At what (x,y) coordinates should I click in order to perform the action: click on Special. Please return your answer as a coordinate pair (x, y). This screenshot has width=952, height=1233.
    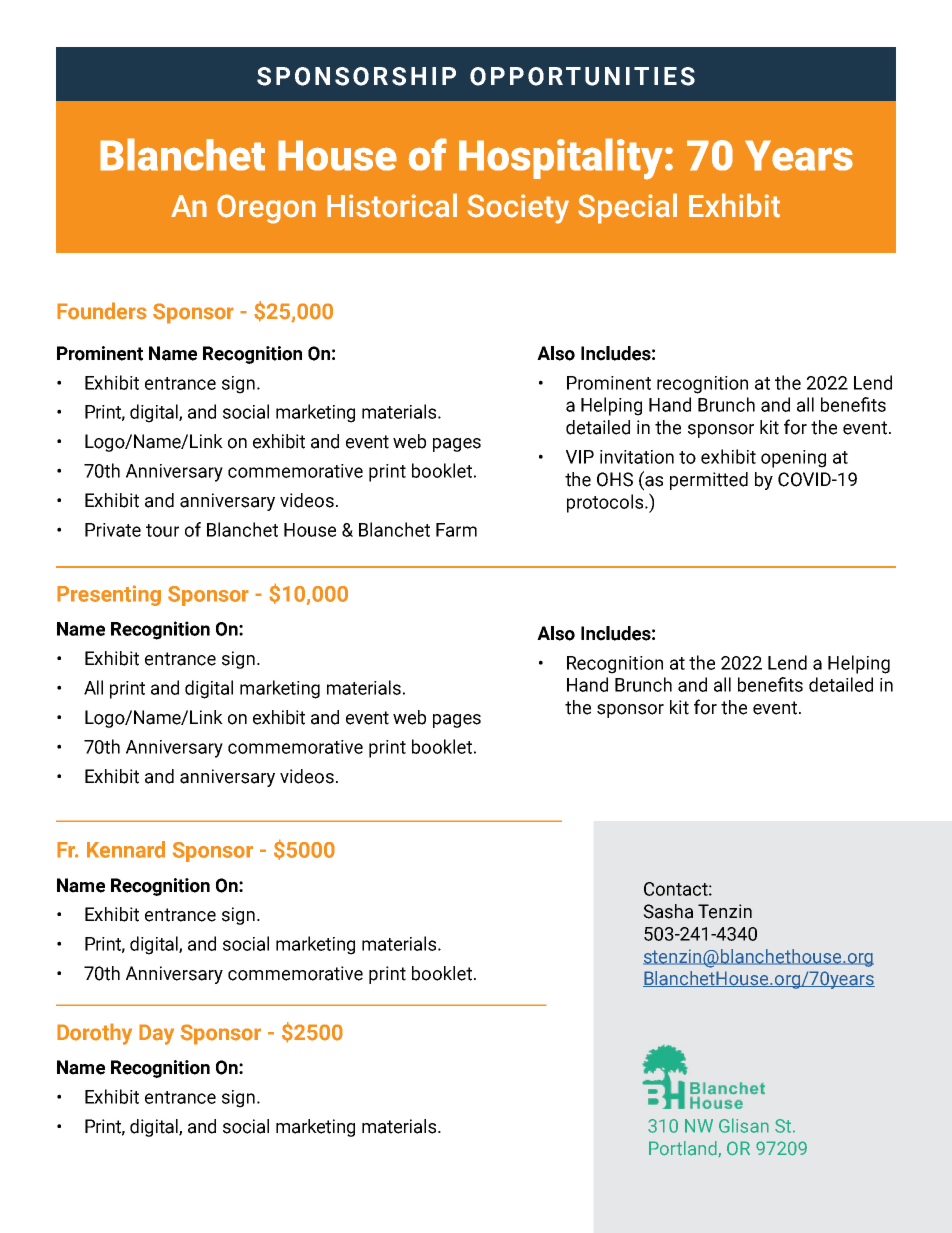
    Looking at the image, I should click on (627, 208).
